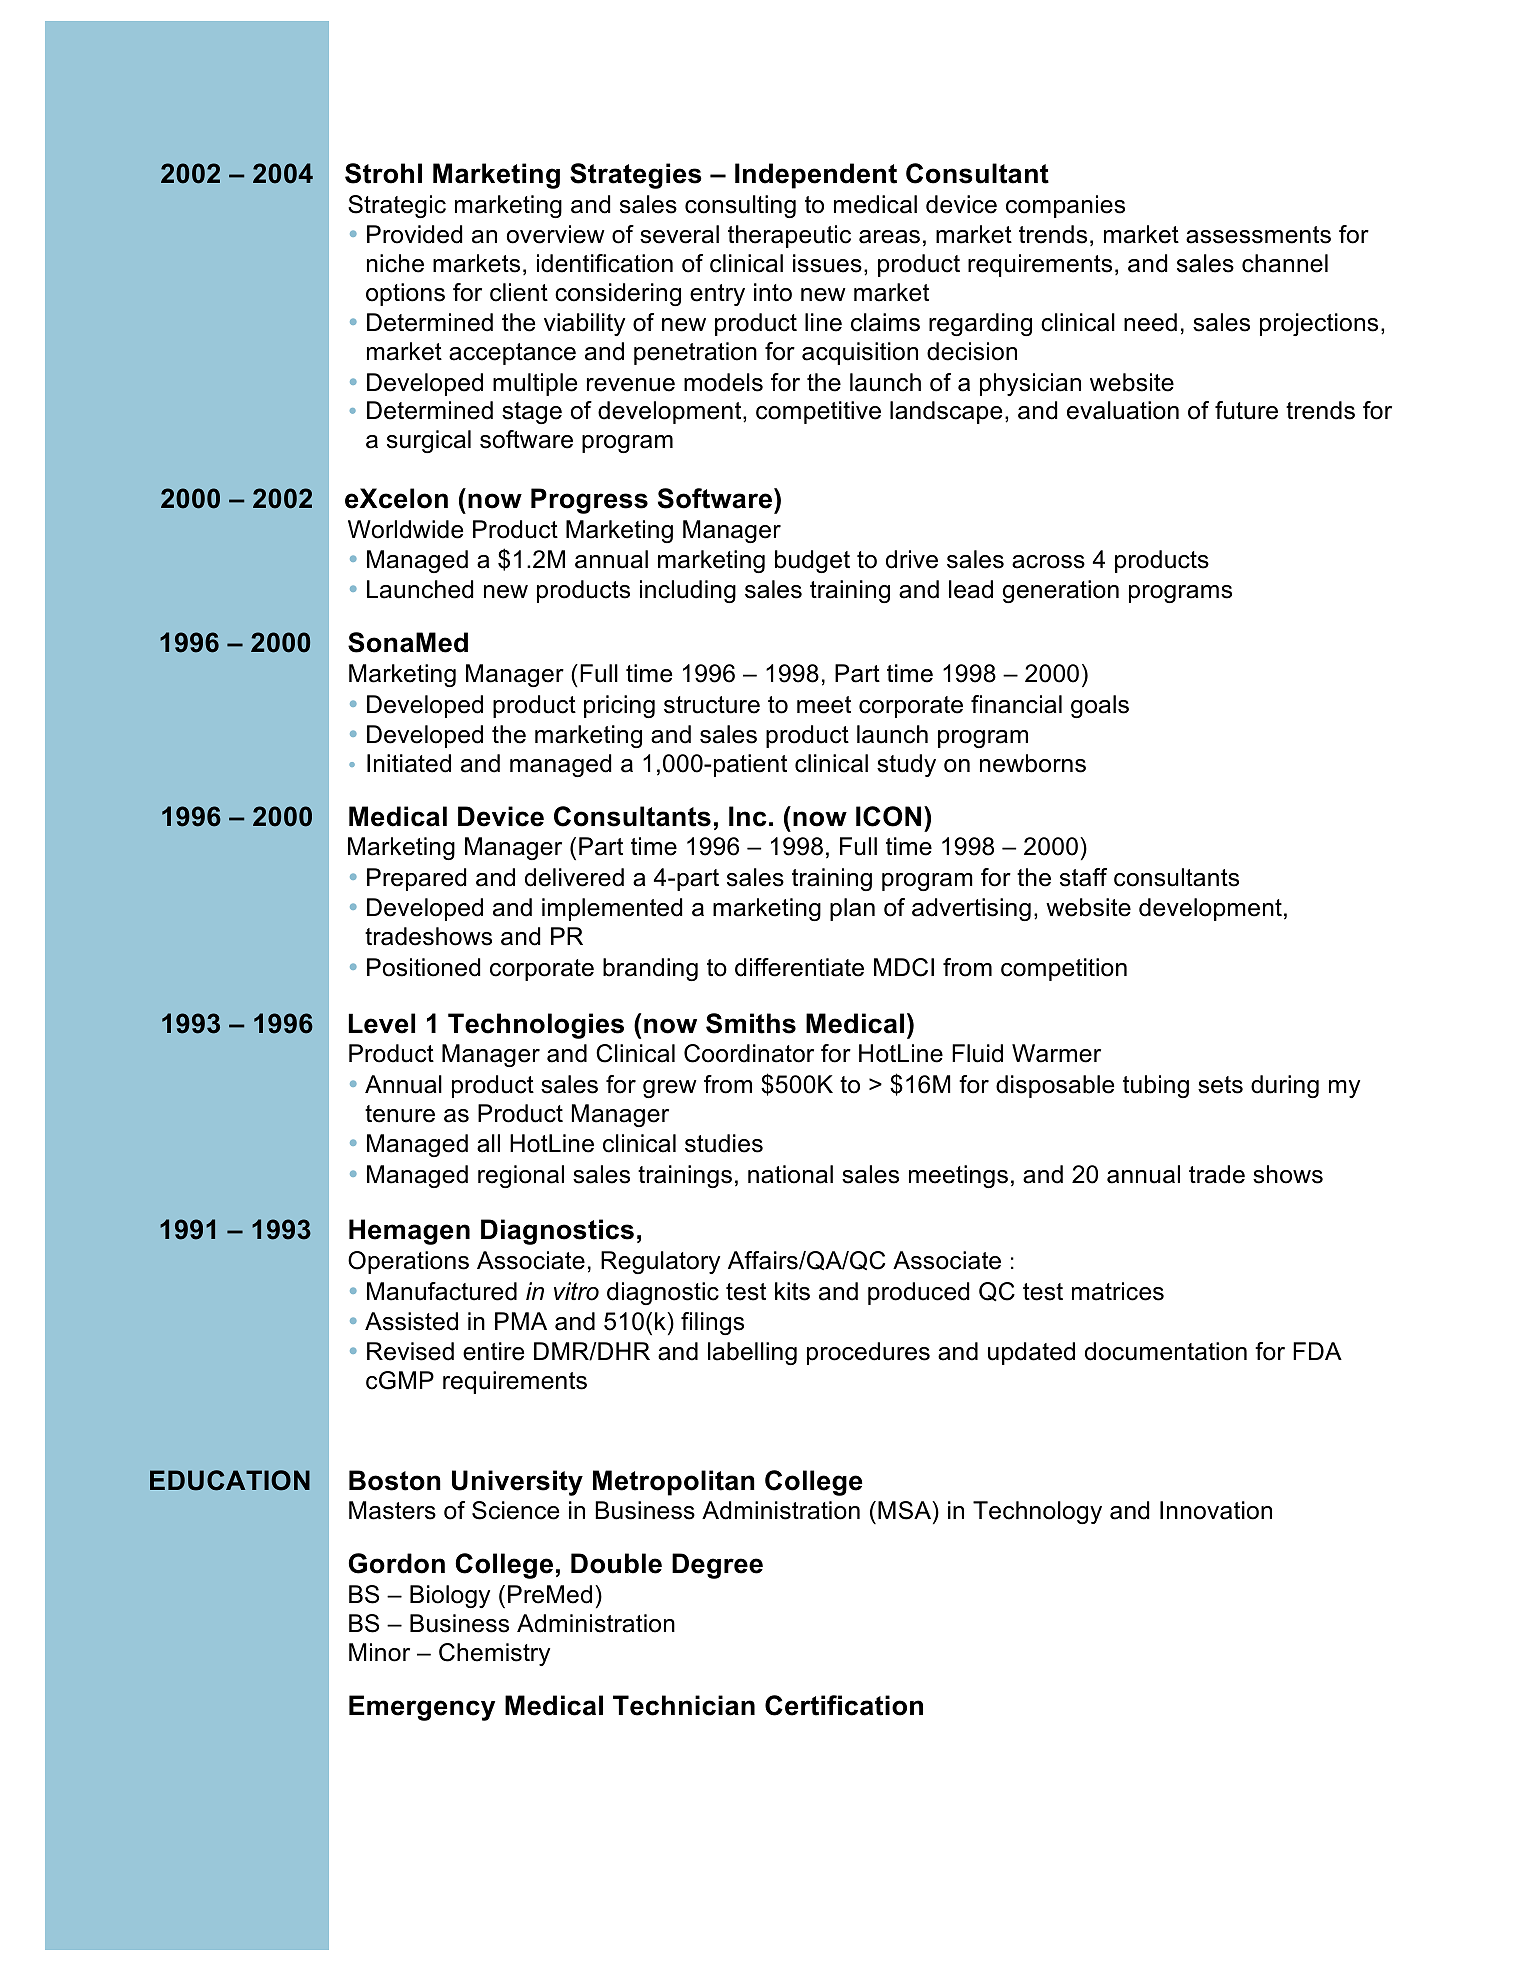 This screenshot has height=1985, width=1534. Describe the element at coordinates (1100, 706) in the screenshot. I see `goals` at that location.
